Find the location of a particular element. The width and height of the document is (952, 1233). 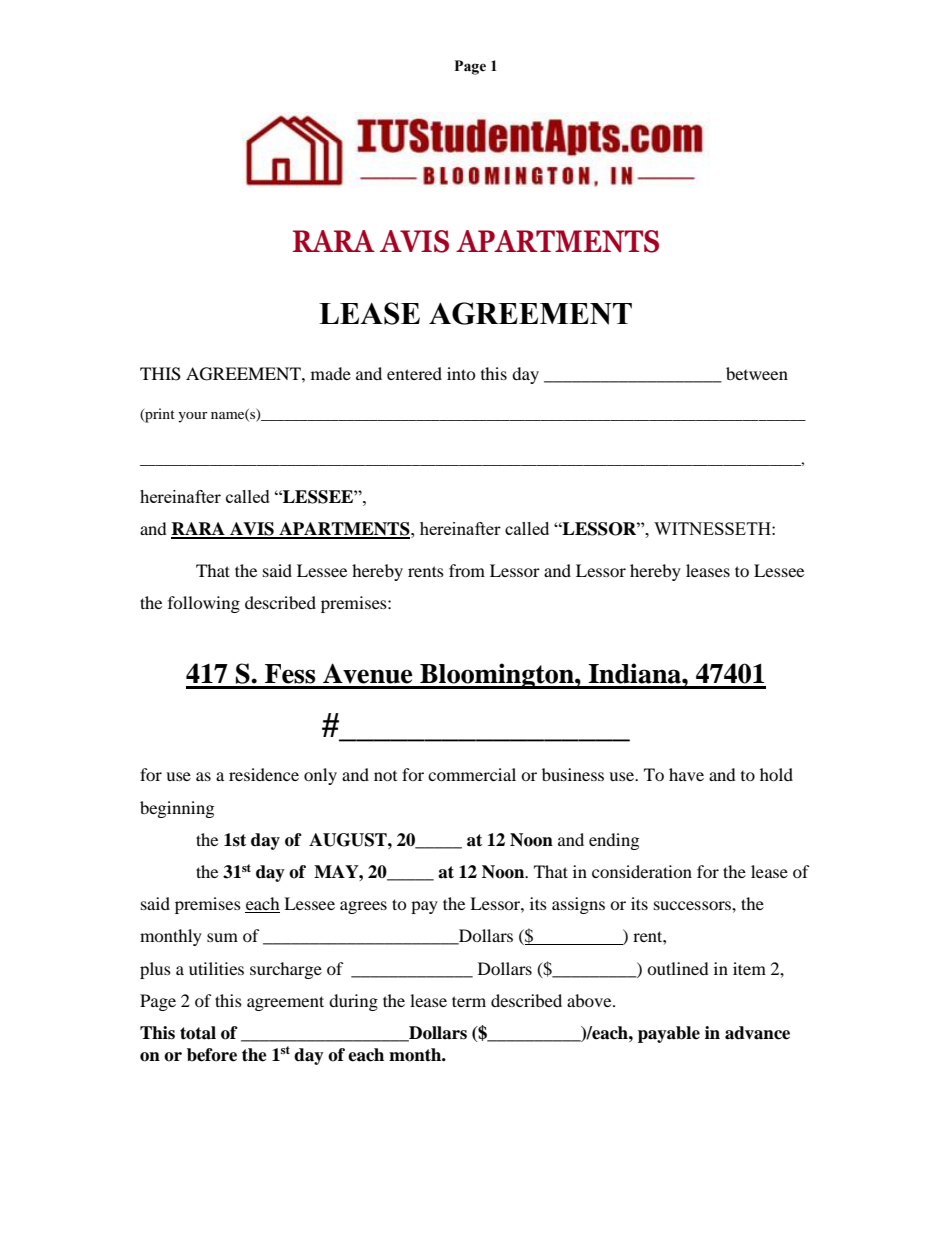

total is located at coordinates (198, 1033).
